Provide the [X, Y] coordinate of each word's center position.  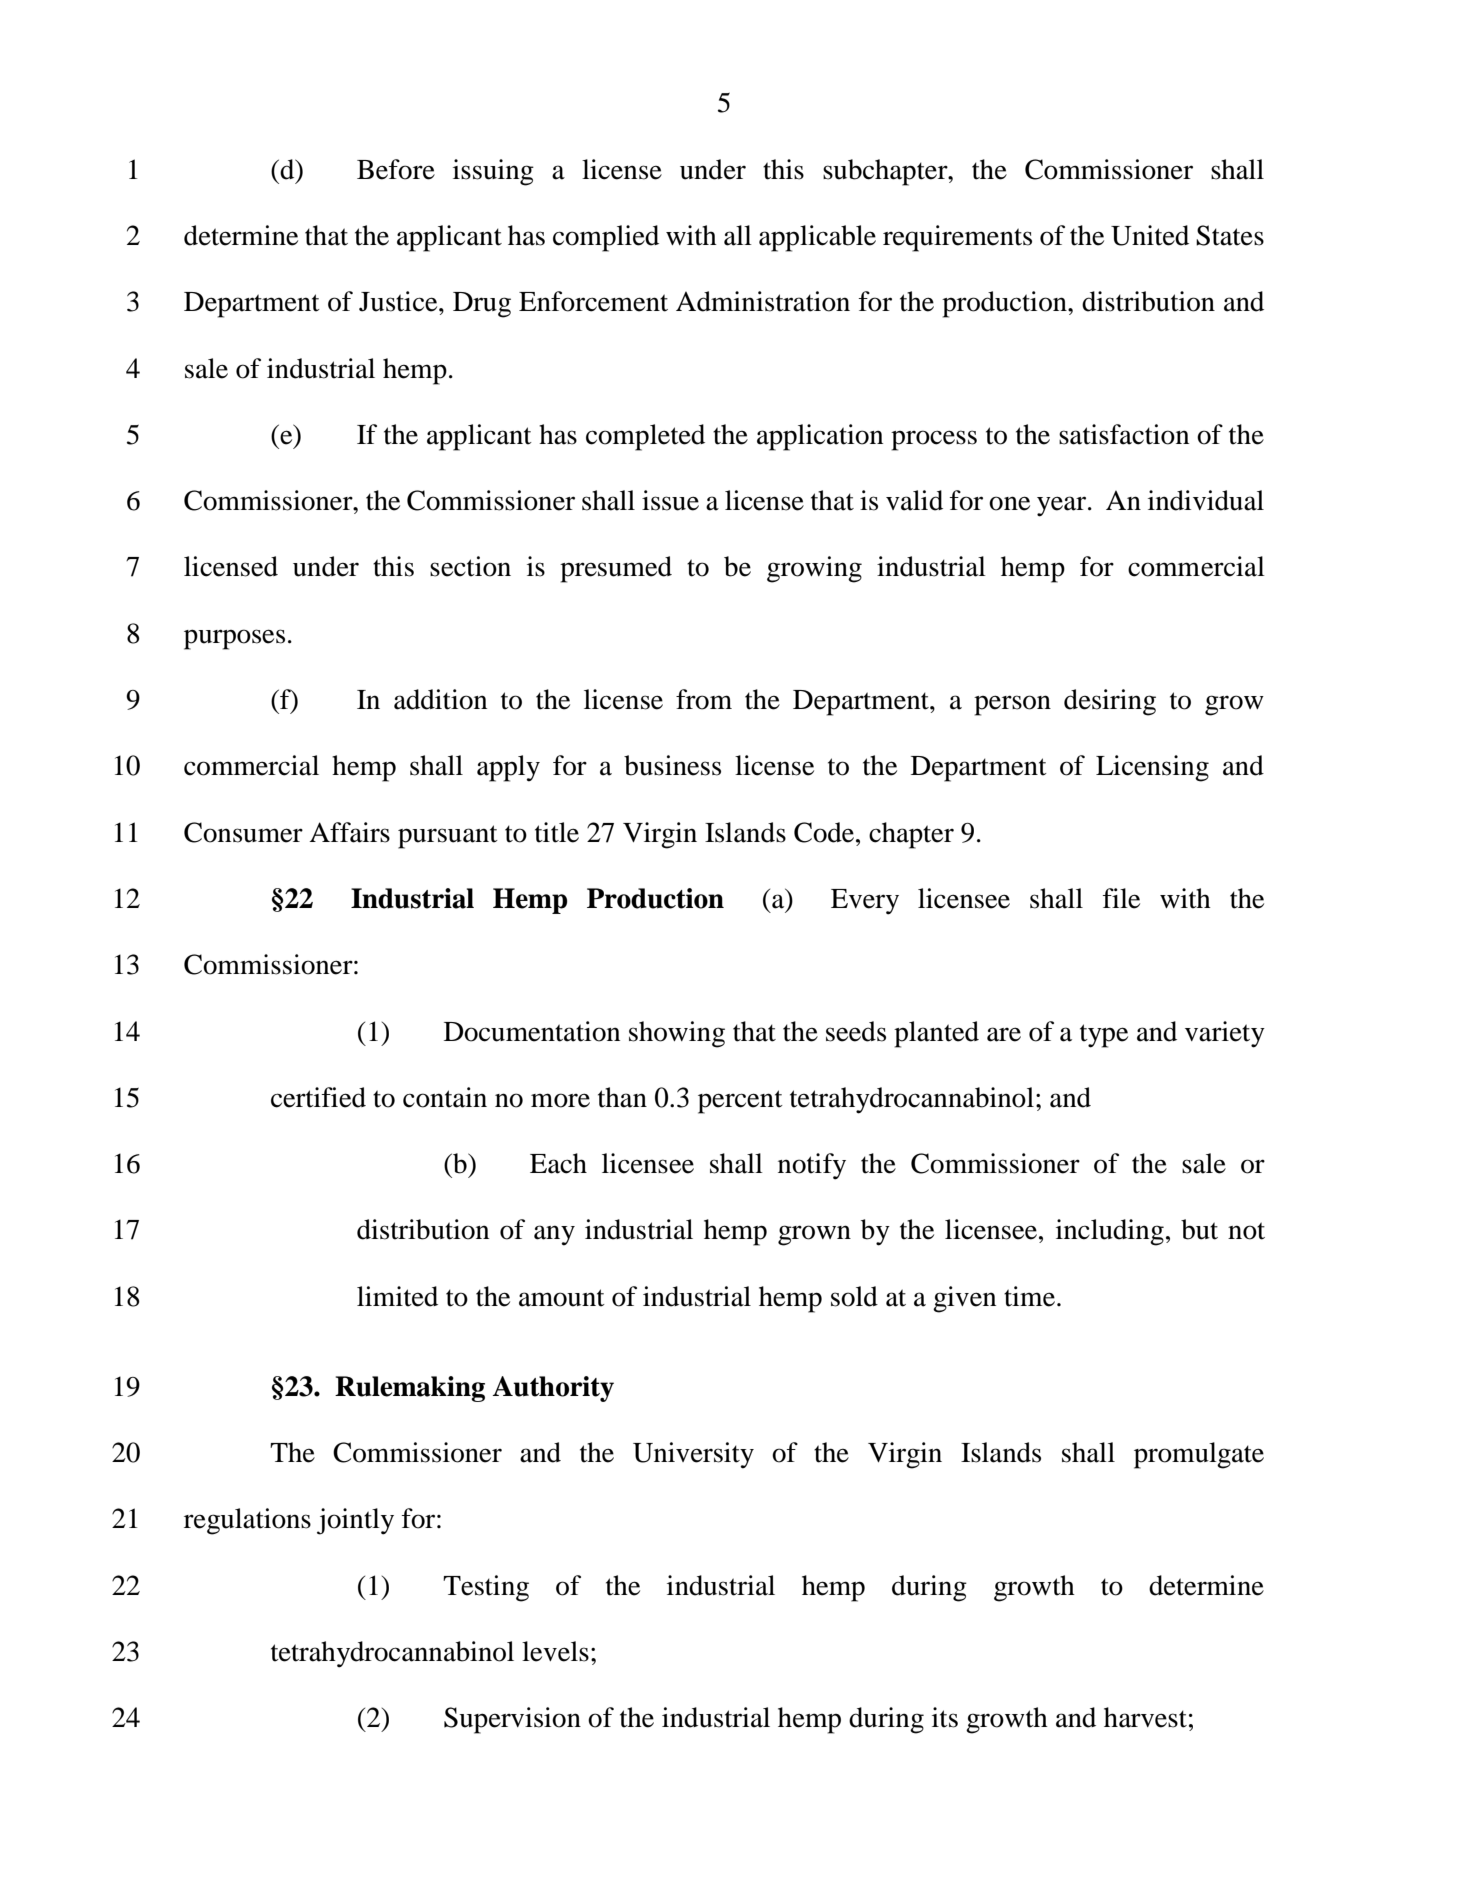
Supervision [512, 1720]
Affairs [349, 832]
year [1063, 506]
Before [396, 169]
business [672, 765]
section [470, 566]
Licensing [1152, 768]
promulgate [1199, 1455]
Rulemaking [410, 1389]
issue [670, 500]
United [1150, 235]
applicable [817, 238]
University [693, 1455]
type [1104, 1036]
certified [318, 1097]
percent [740, 1102]
